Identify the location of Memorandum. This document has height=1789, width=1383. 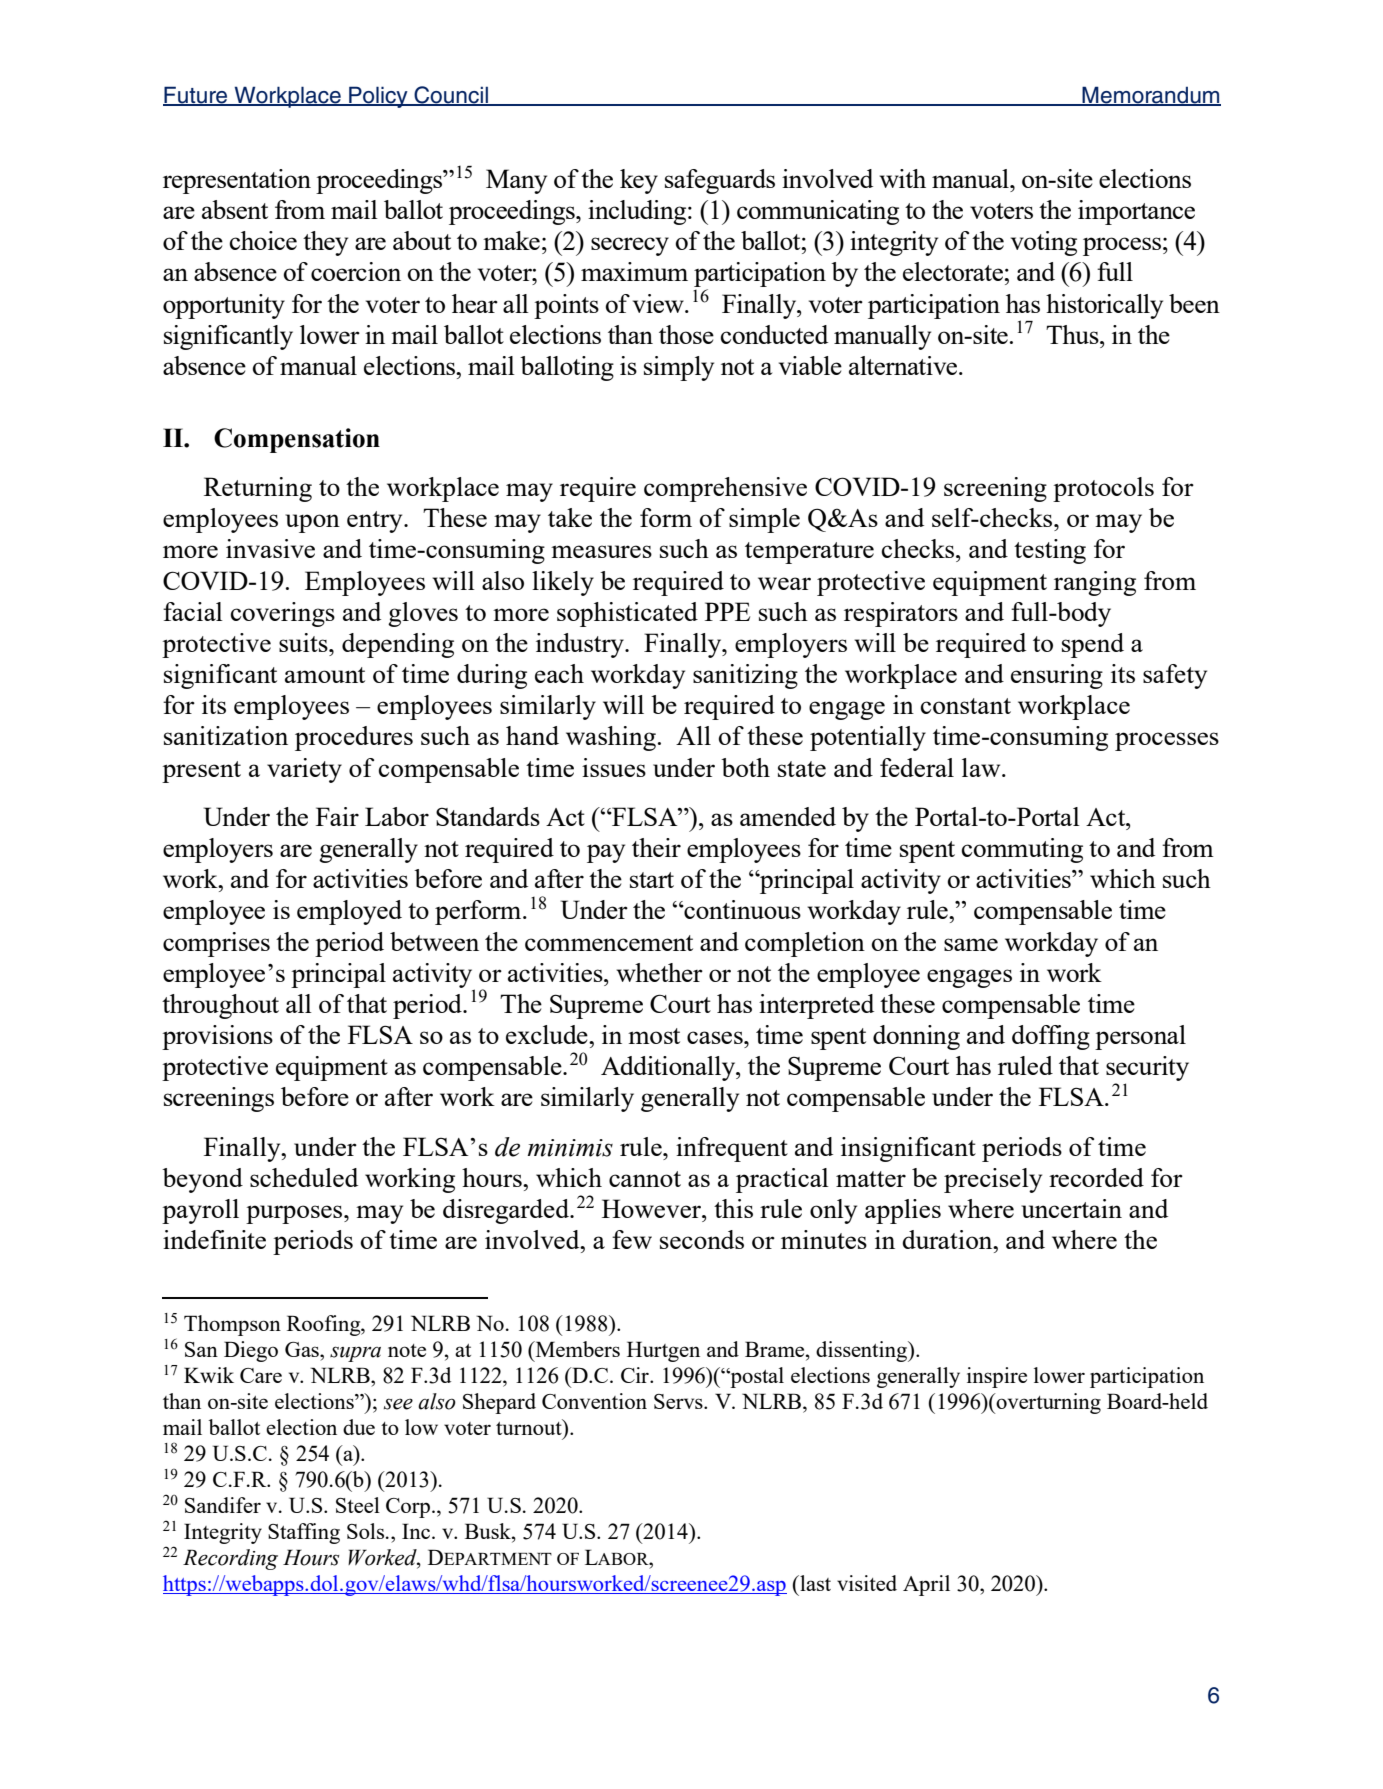
(1150, 95).
